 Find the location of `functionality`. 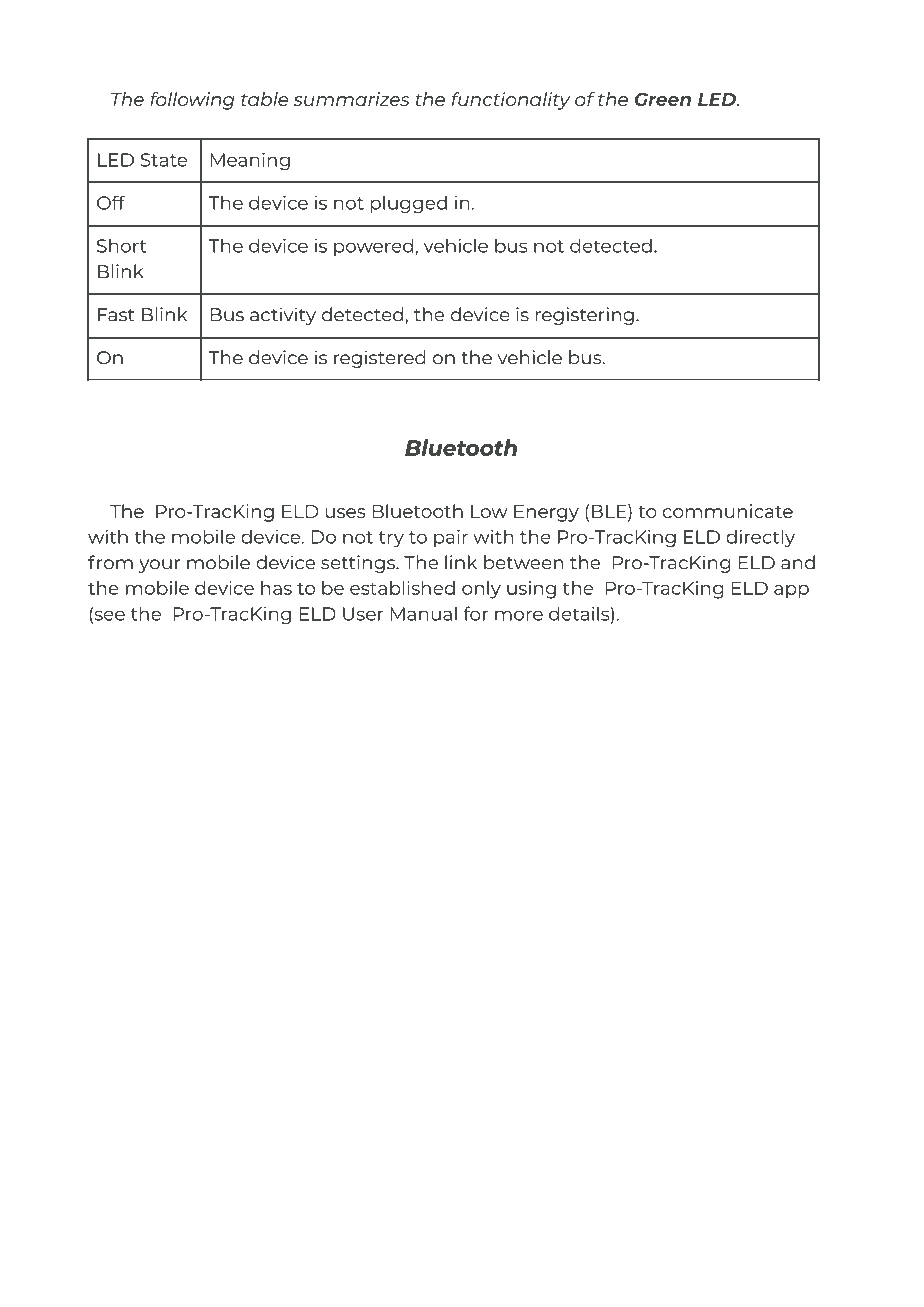

functionality is located at coordinates (511, 101).
